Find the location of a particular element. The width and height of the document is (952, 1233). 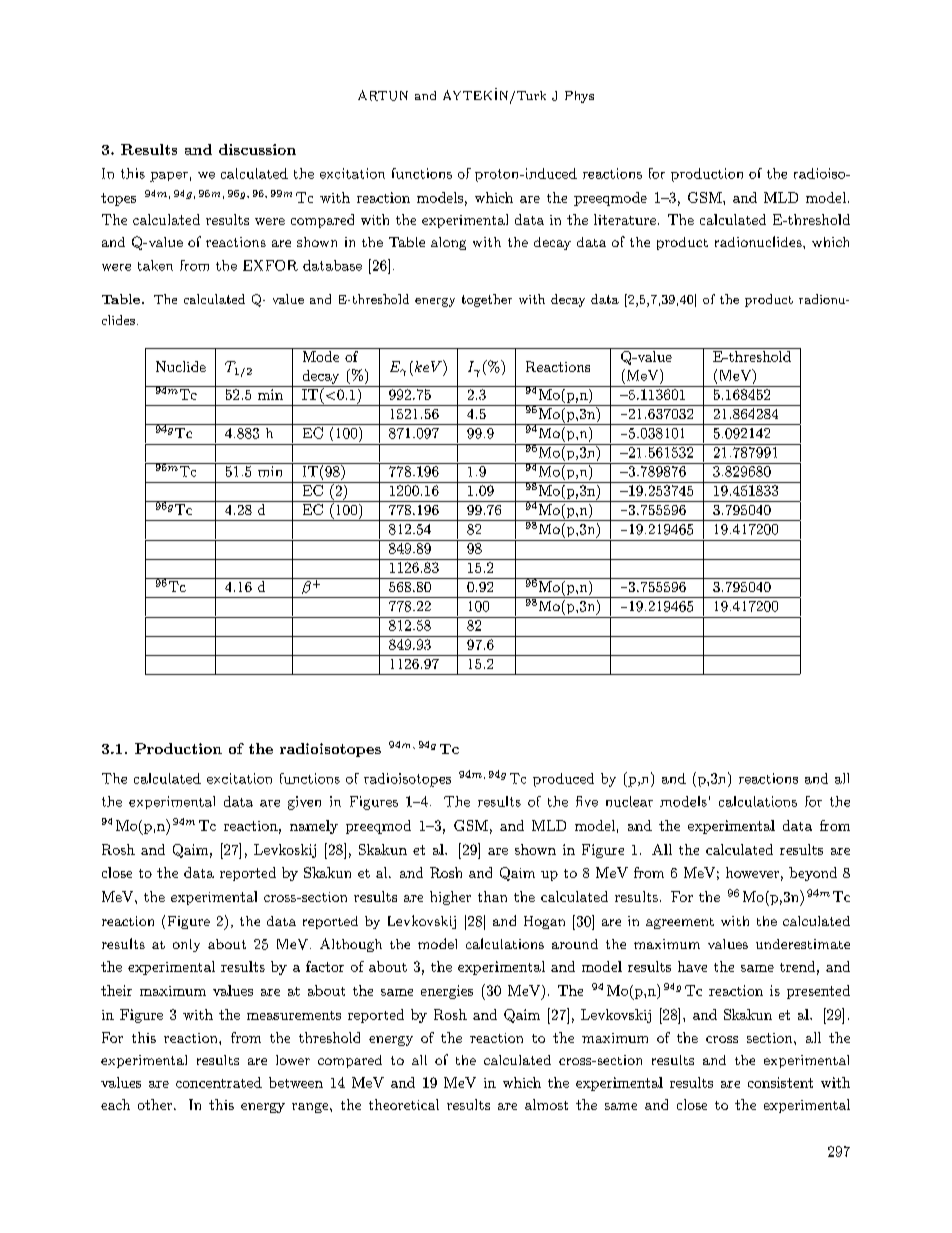

nuclear is located at coordinates (629, 801).
